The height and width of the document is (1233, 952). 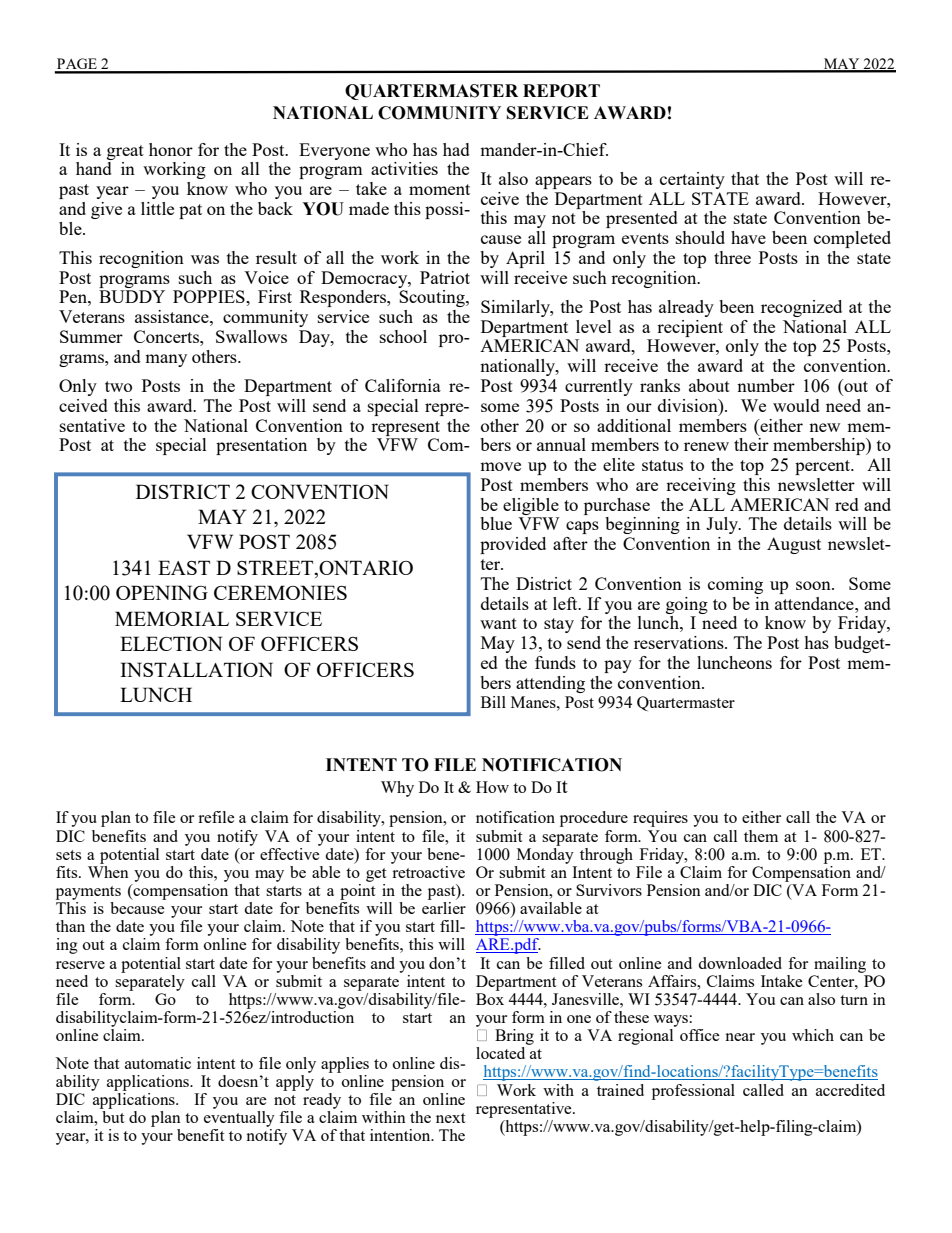 I want to click on want, so click(x=498, y=623).
